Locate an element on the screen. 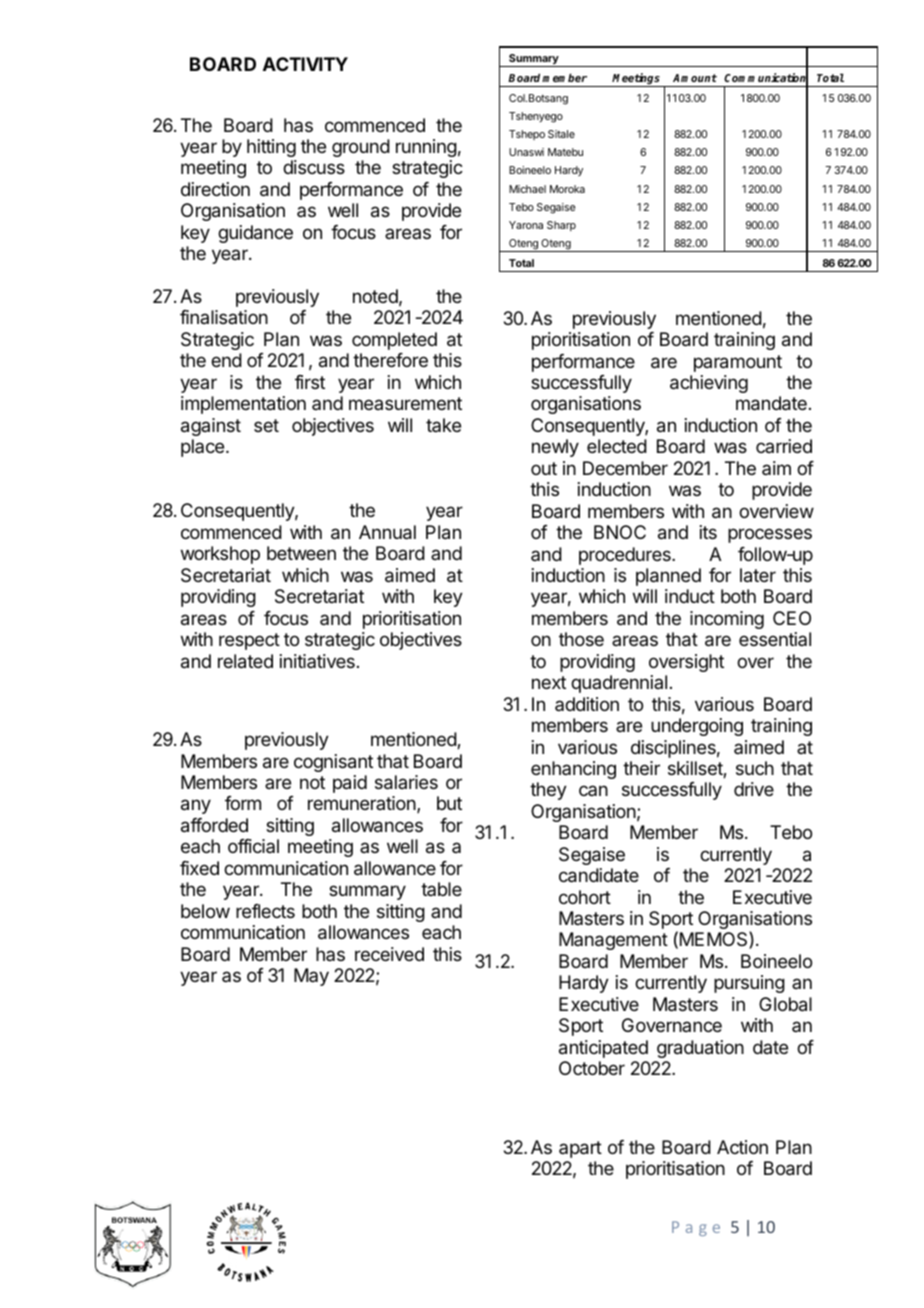  respect is located at coordinates (249, 641).
